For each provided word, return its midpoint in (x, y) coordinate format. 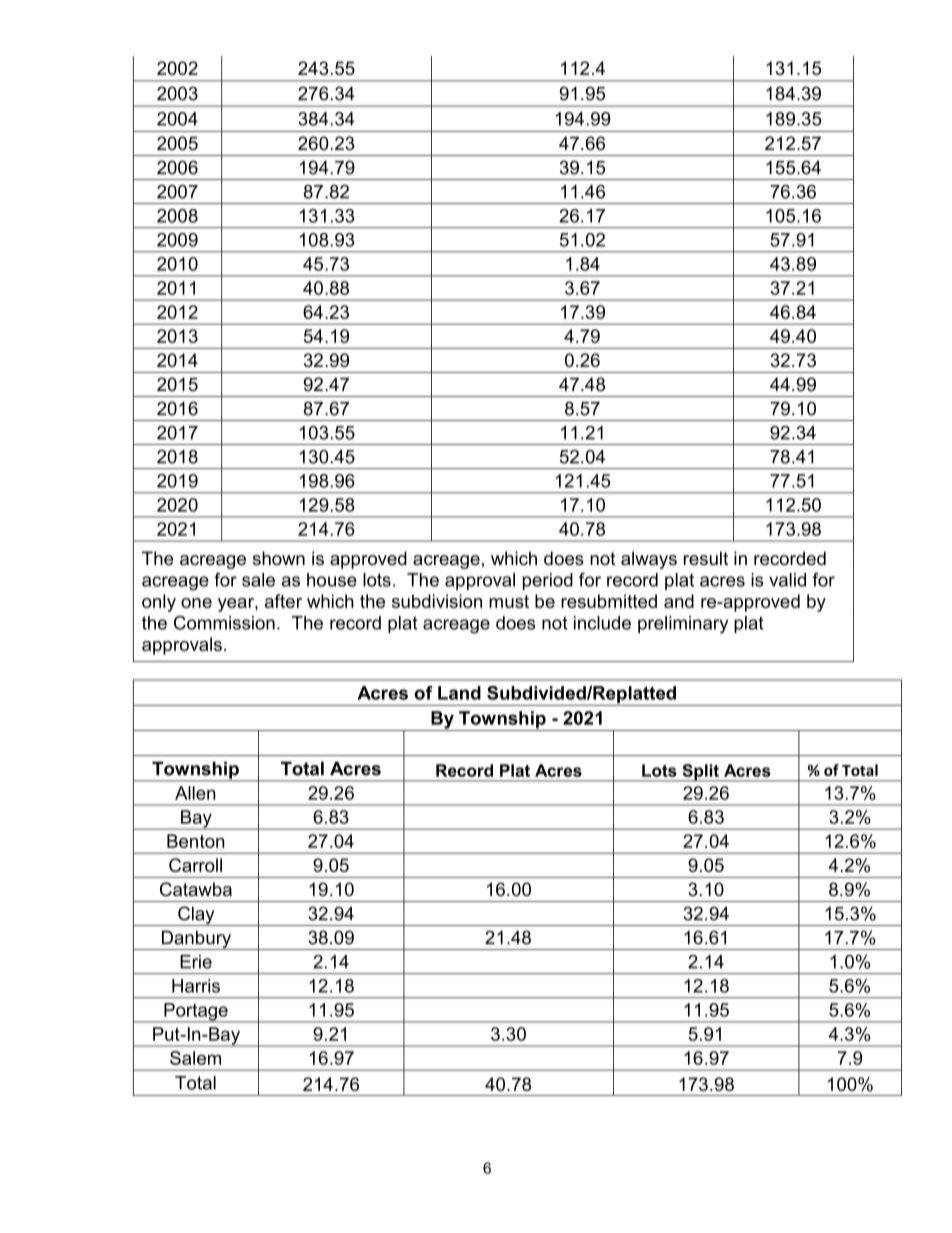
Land (459, 693)
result (706, 558)
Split (700, 773)
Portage (196, 1013)
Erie (196, 962)
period (548, 581)
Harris (196, 986)
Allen (195, 793)
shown (279, 558)
